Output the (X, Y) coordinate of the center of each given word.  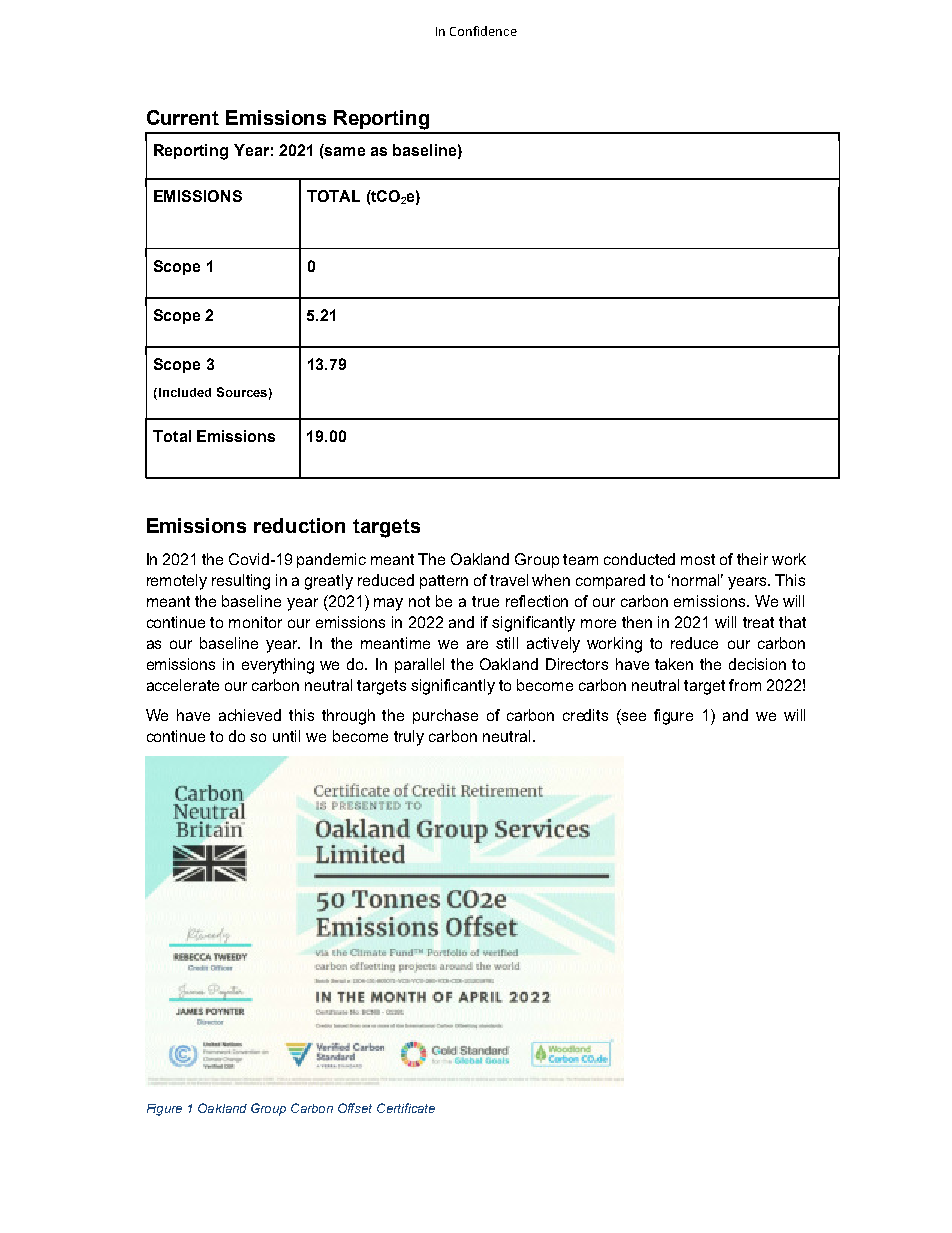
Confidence (483, 31)
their (752, 559)
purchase (445, 716)
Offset (355, 1108)
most (698, 559)
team (580, 559)
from (745, 685)
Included (183, 394)
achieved (250, 715)
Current (183, 117)
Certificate (406, 1108)
